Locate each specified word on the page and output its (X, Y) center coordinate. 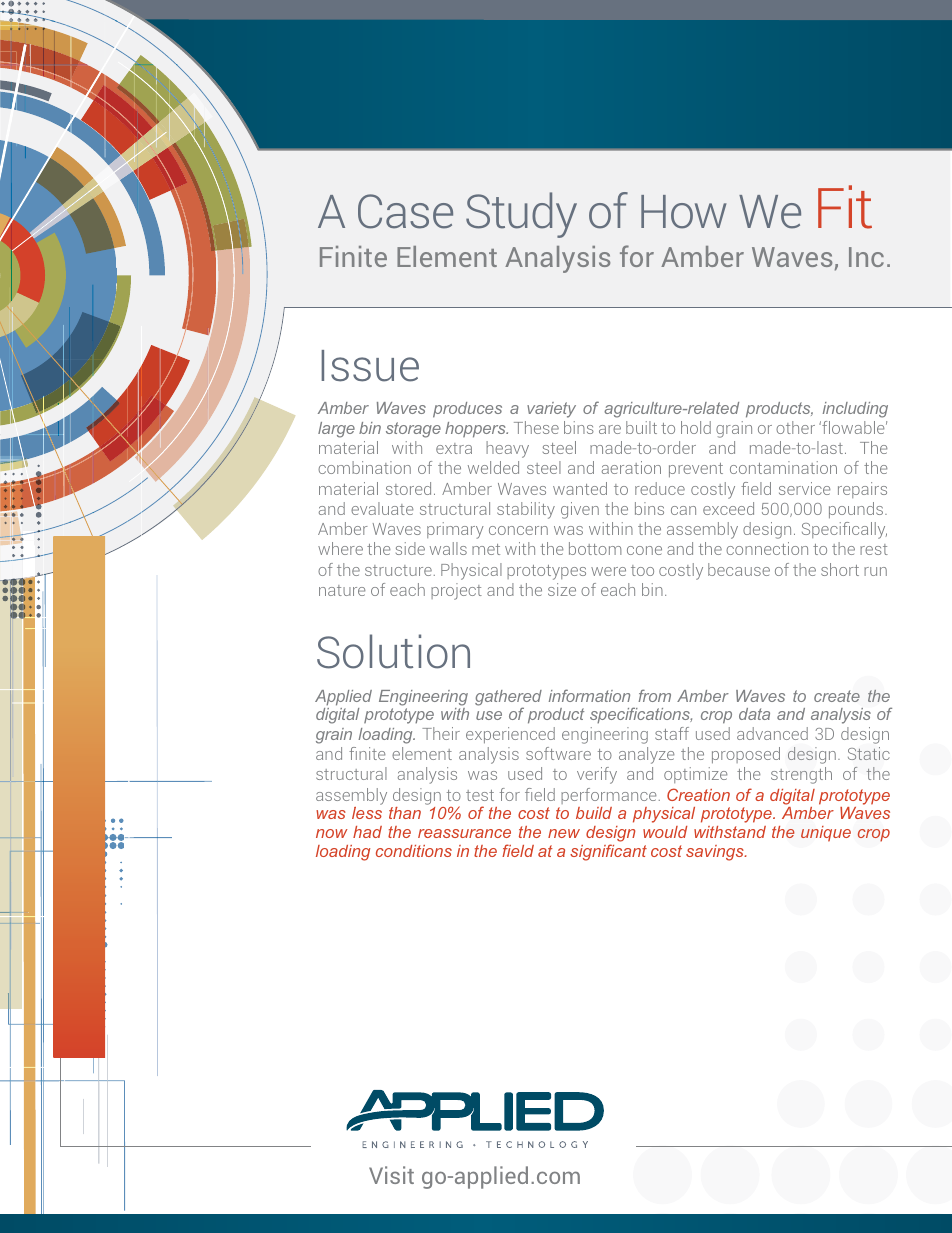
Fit (845, 207)
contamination (783, 467)
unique (826, 834)
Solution (393, 651)
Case (405, 211)
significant (608, 852)
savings (716, 853)
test (480, 795)
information (589, 695)
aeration (631, 467)
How (683, 212)
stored (408, 488)
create (837, 696)
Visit (391, 1175)
